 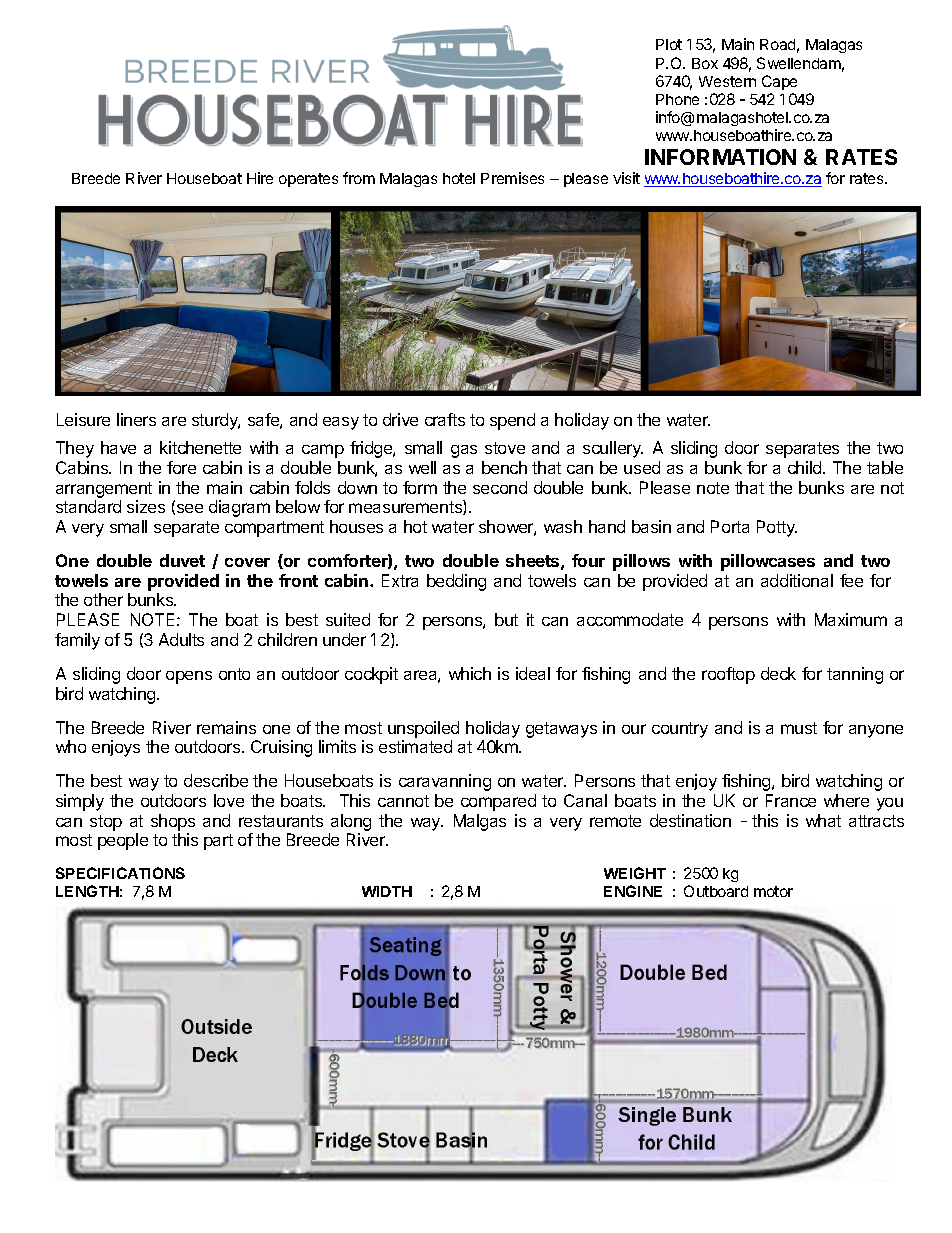 What do you see at coordinates (779, 82) in the page?
I see `Cape` at bounding box center [779, 82].
